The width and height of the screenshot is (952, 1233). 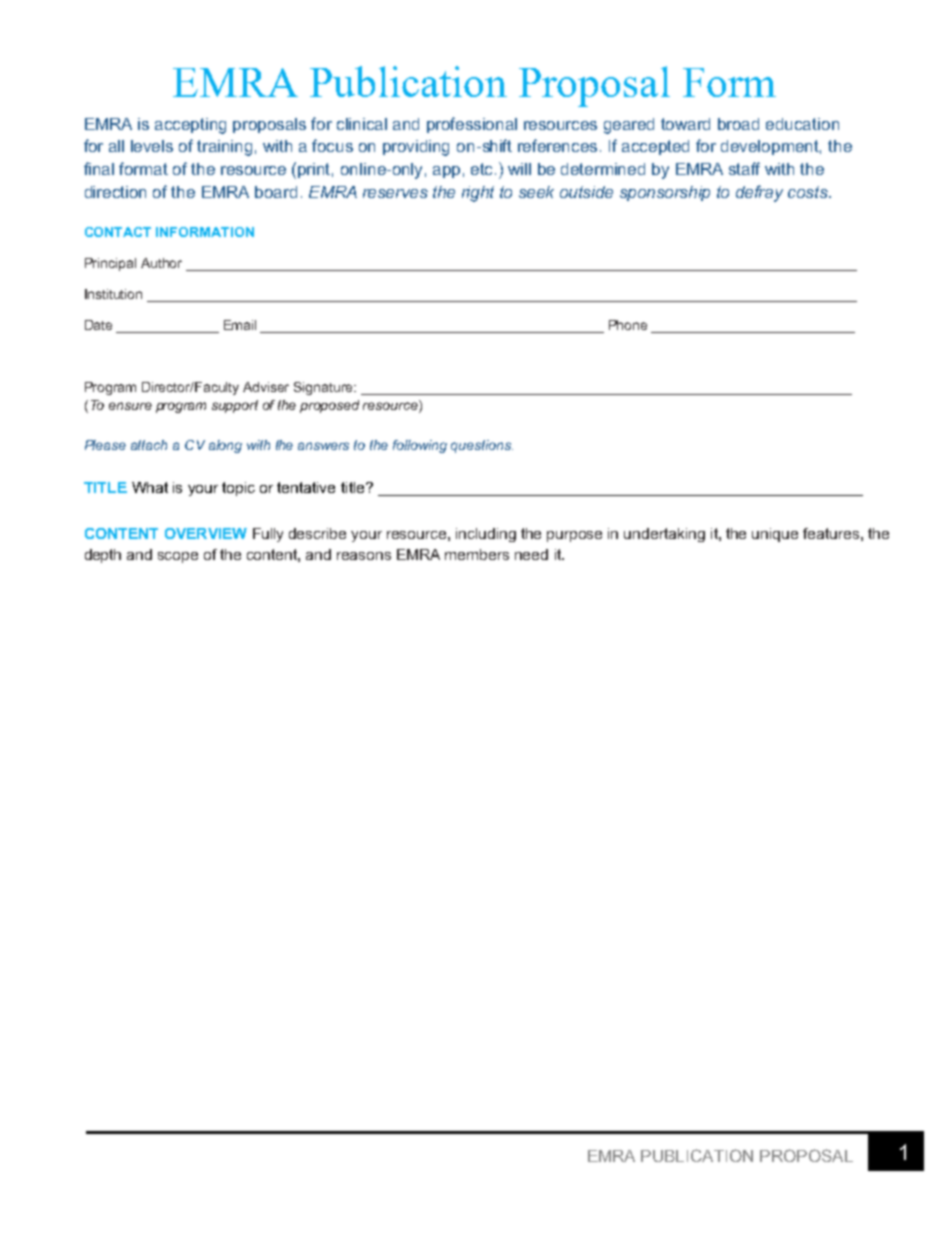 What do you see at coordinates (482, 446) in the screenshot?
I see `questions` at bounding box center [482, 446].
